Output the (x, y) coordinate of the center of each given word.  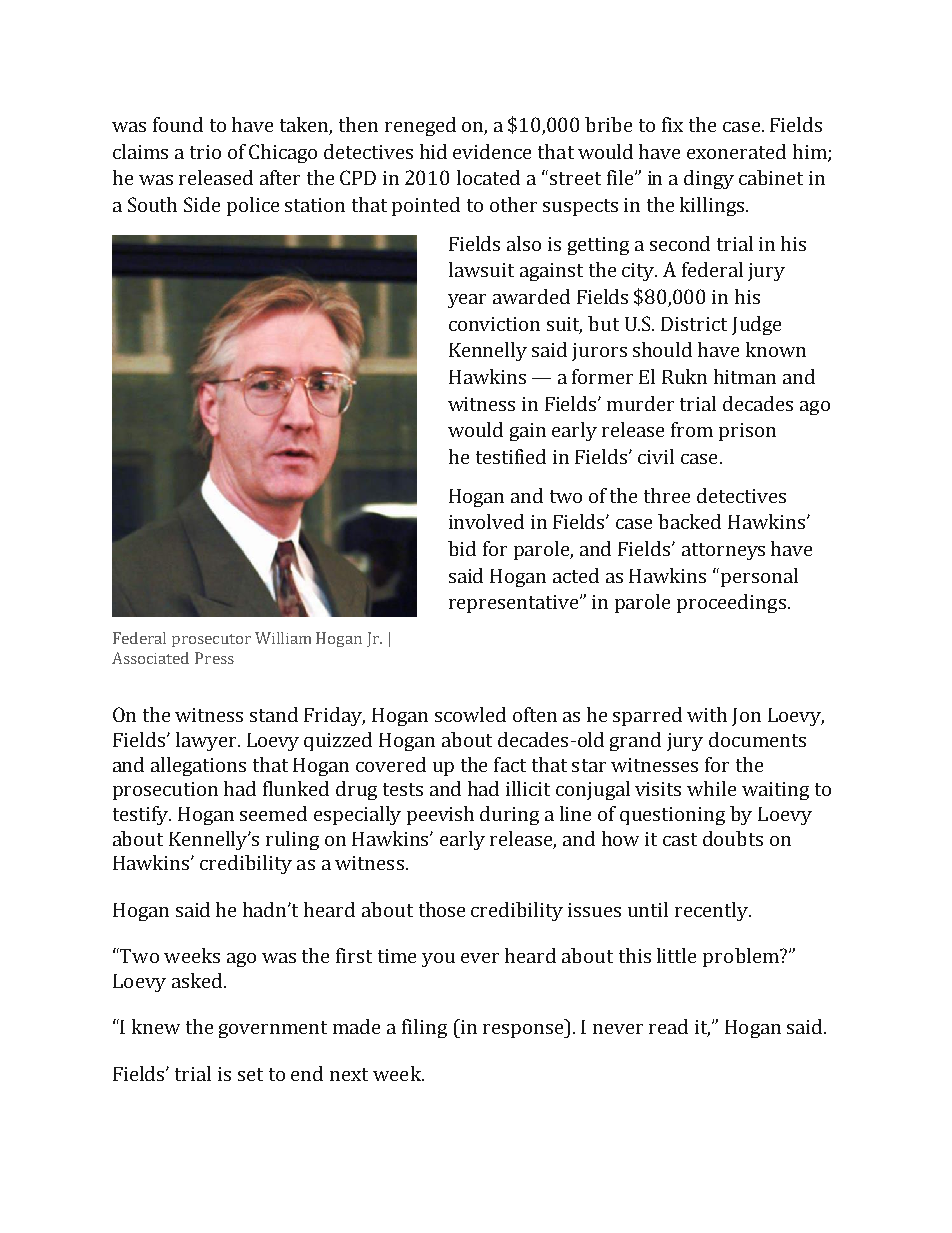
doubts (733, 838)
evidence (492, 151)
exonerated (736, 151)
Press (214, 658)
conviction (494, 324)
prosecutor (211, 640)
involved (486, 521)
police (253, 206)
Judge (756, 325)
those (442, 909)
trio (205, 152)
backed (689, 521)
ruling (292, 840)
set (250, 1074)
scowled (470, 714)
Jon (746, 717)
